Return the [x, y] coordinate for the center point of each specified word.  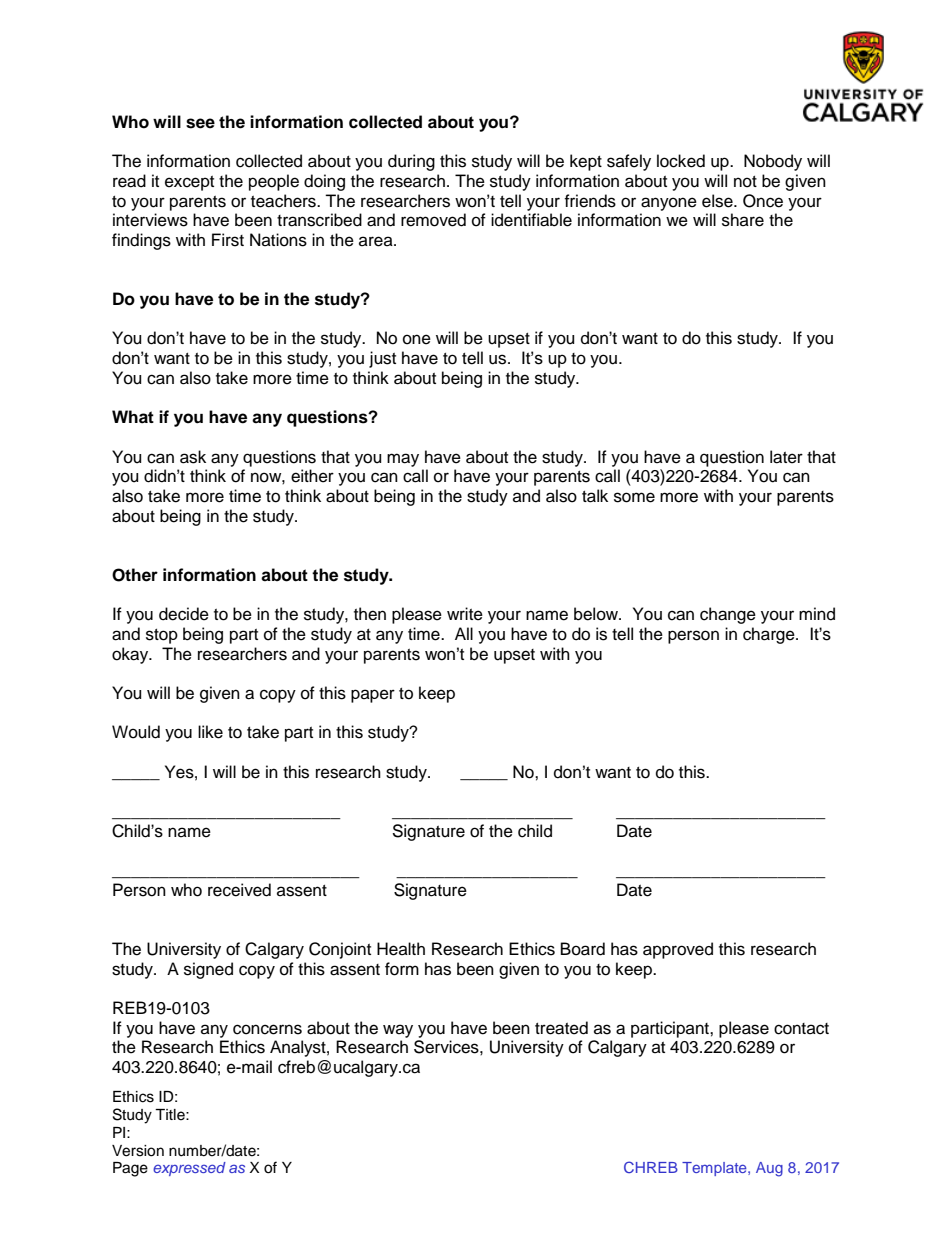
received [239, 890]
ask [193, 457]
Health [401, 949]
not [745, 182]
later [786, 457]
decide [184, 614]
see [200, 123]
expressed [189, 1169]
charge [770, 635]
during [411, 162]
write [465, 614]
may [403, 460]
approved [678, 950]
